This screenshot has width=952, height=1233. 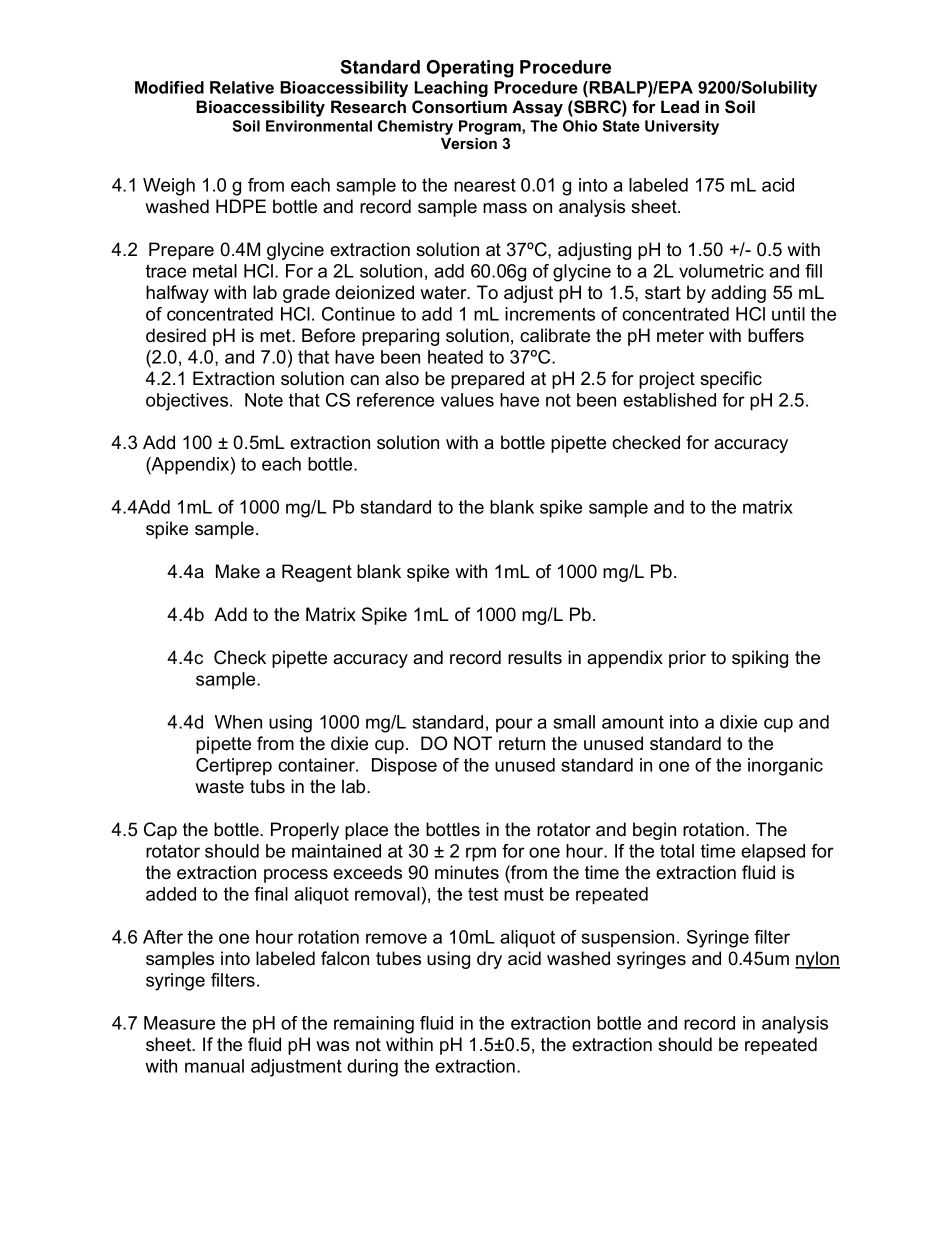 I want to click on Lead, so click(x=680, y=106).
